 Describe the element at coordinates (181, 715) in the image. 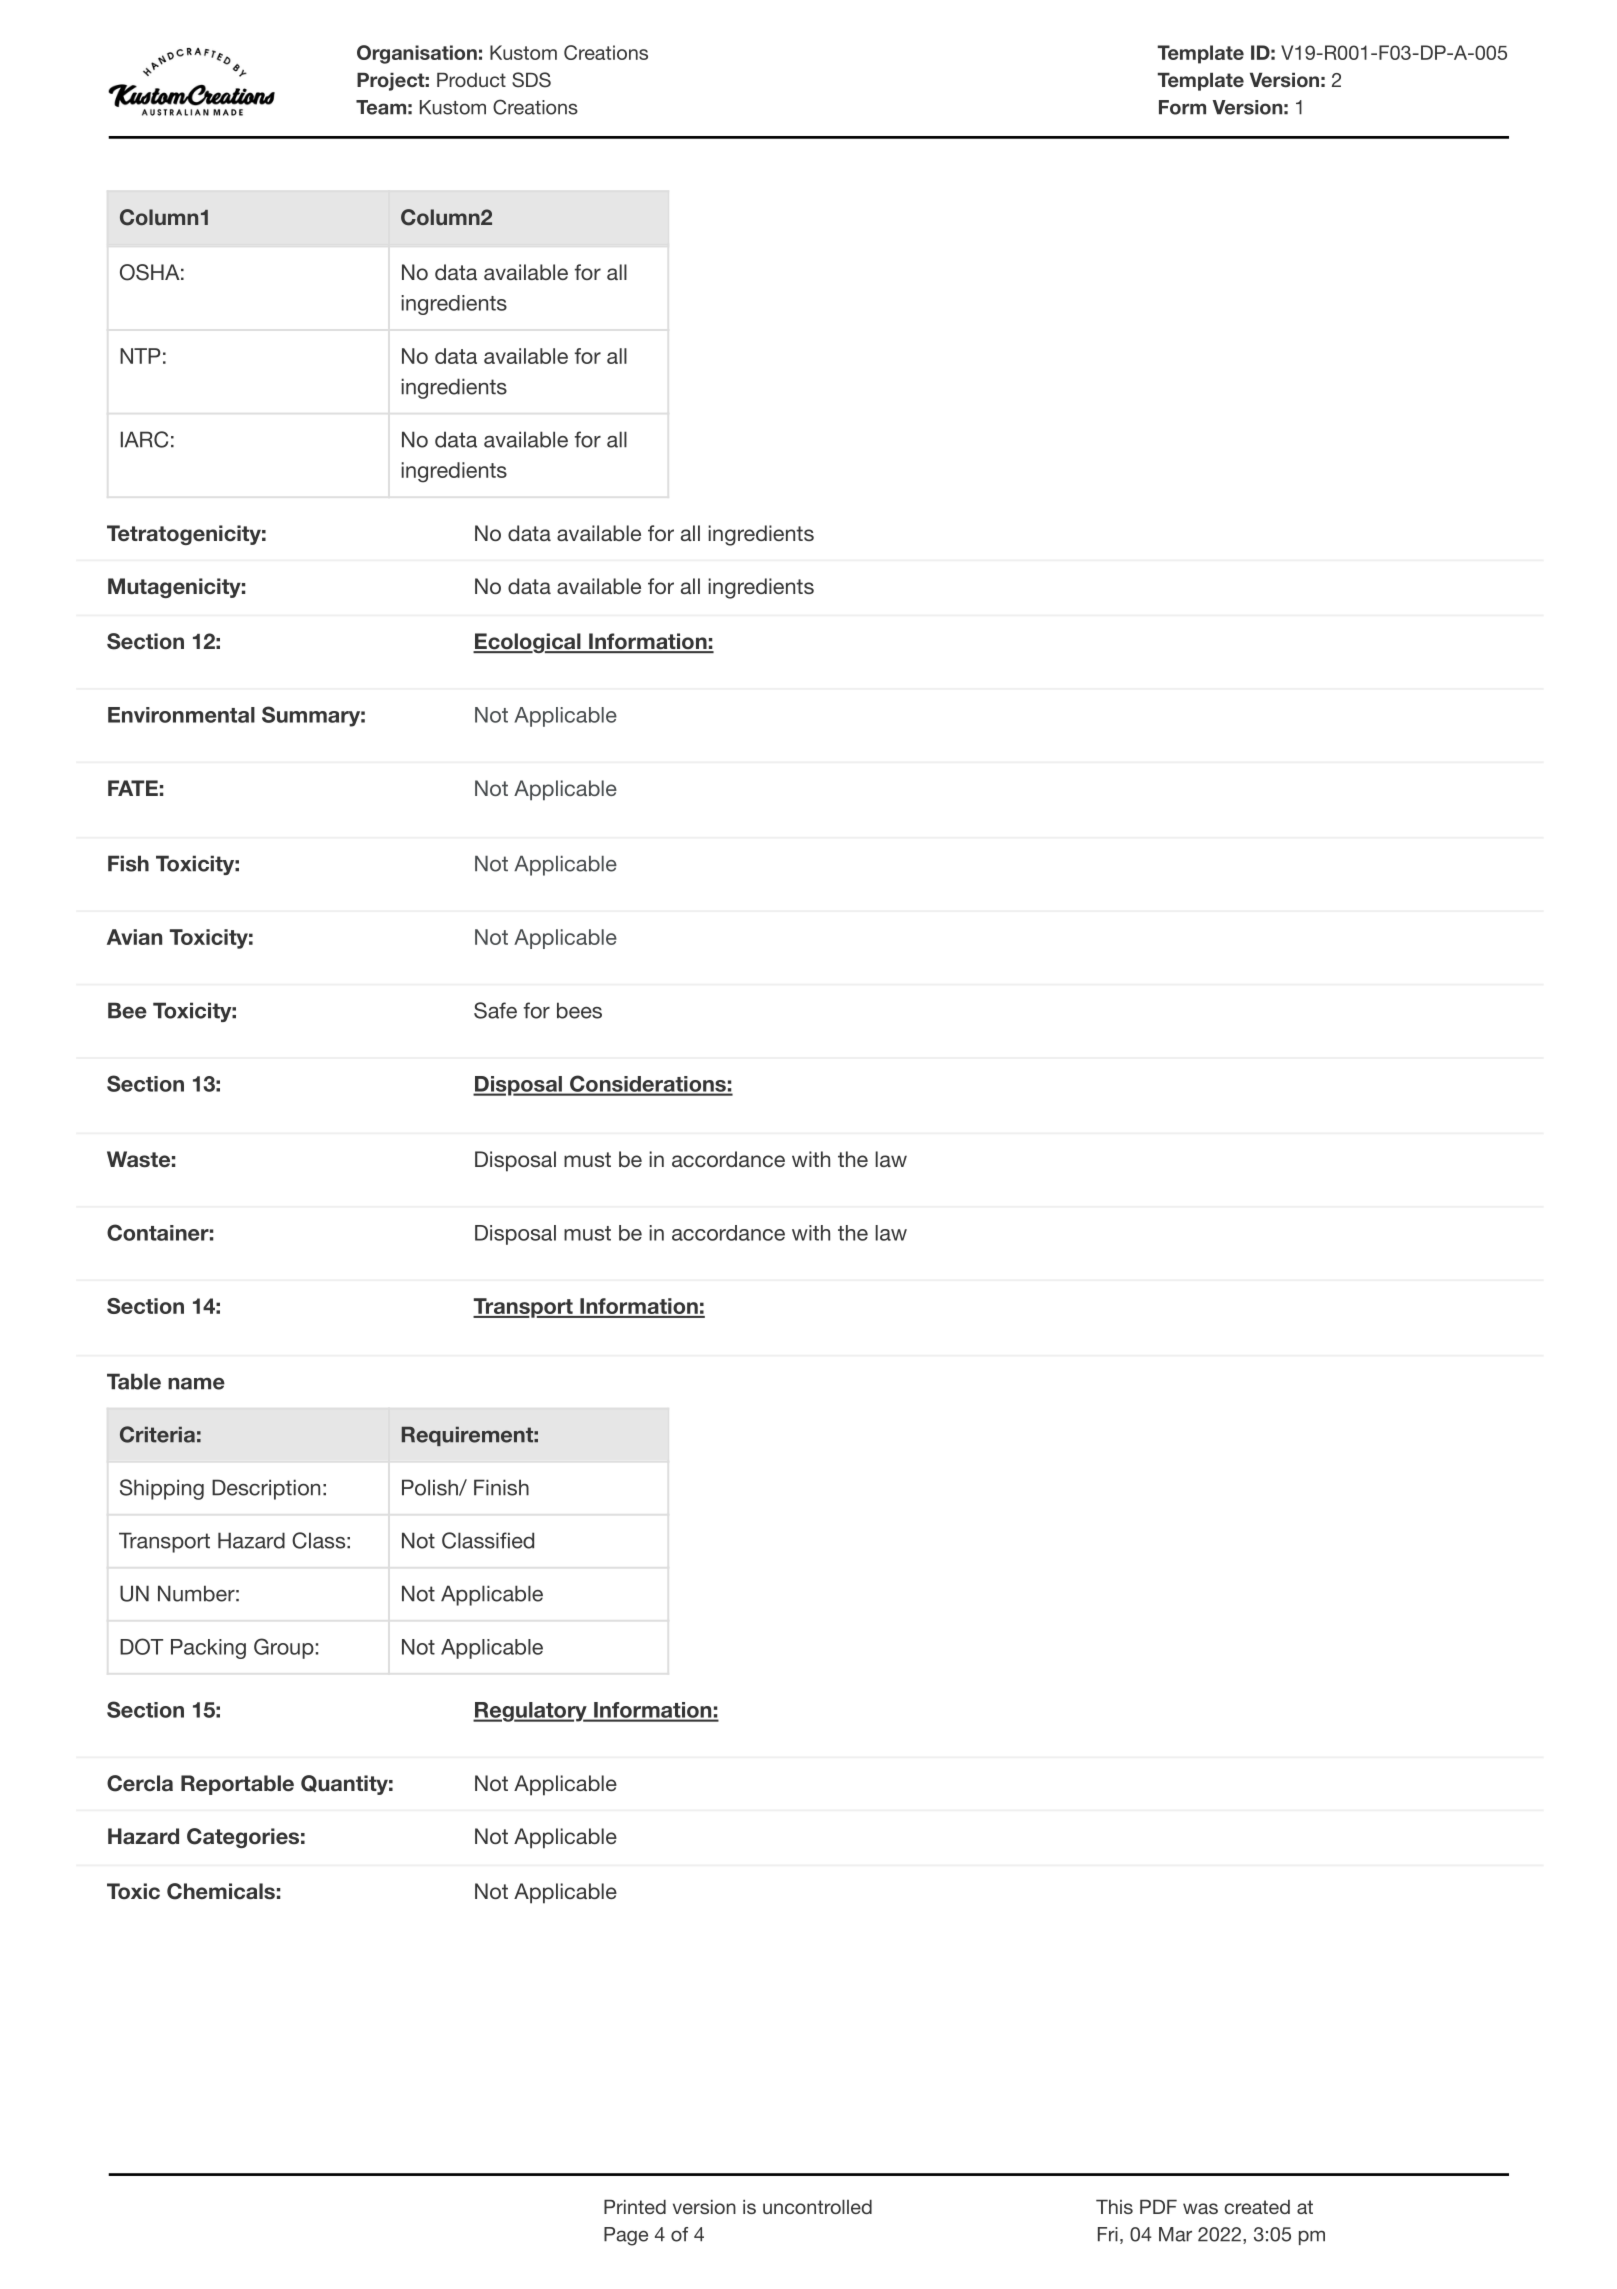

I see `Environmental` at that location.
